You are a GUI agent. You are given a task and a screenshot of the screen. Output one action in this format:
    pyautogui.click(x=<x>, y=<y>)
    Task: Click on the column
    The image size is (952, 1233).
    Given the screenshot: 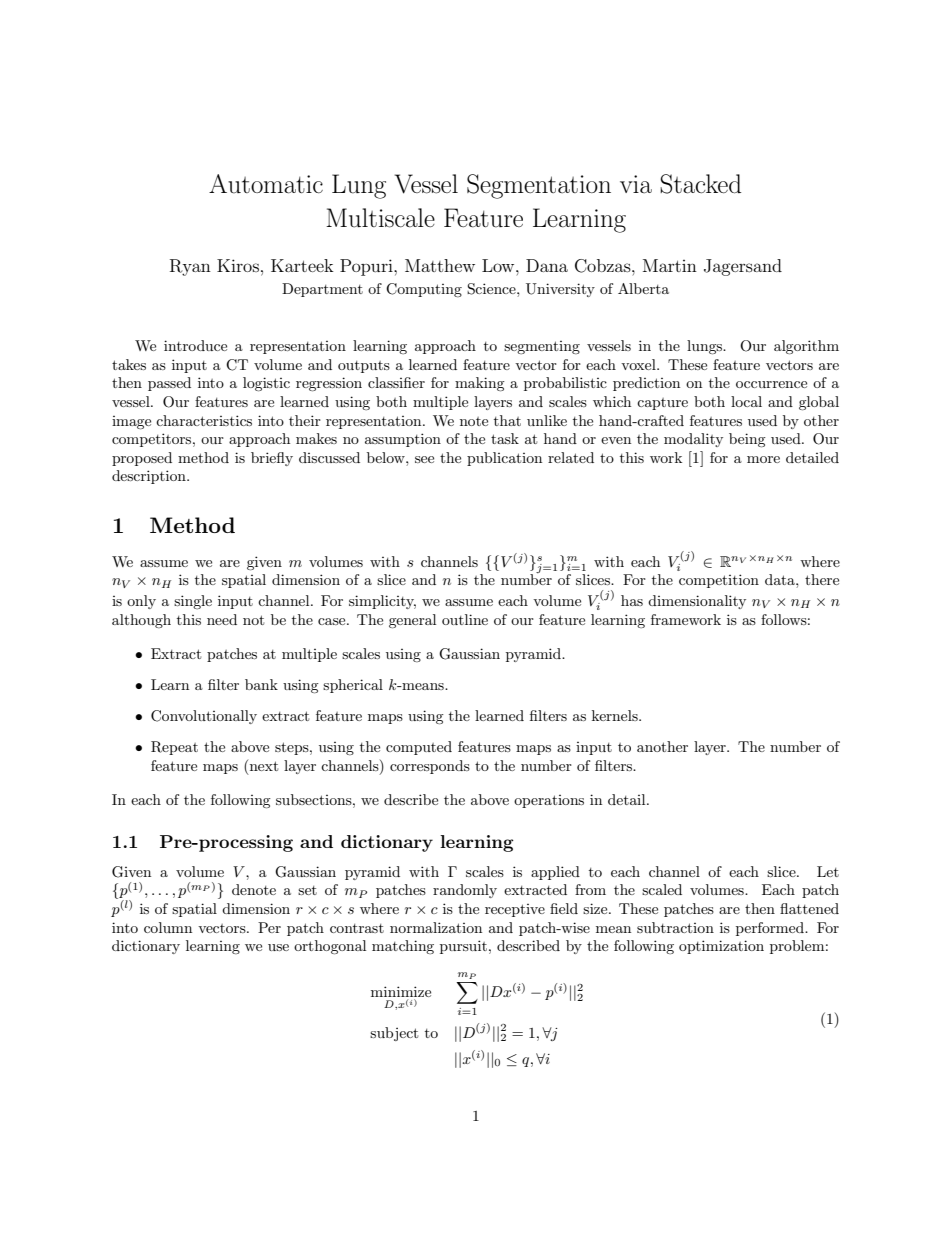 What is the action you would take?
    pyautogui.click(x=168, y=927)
